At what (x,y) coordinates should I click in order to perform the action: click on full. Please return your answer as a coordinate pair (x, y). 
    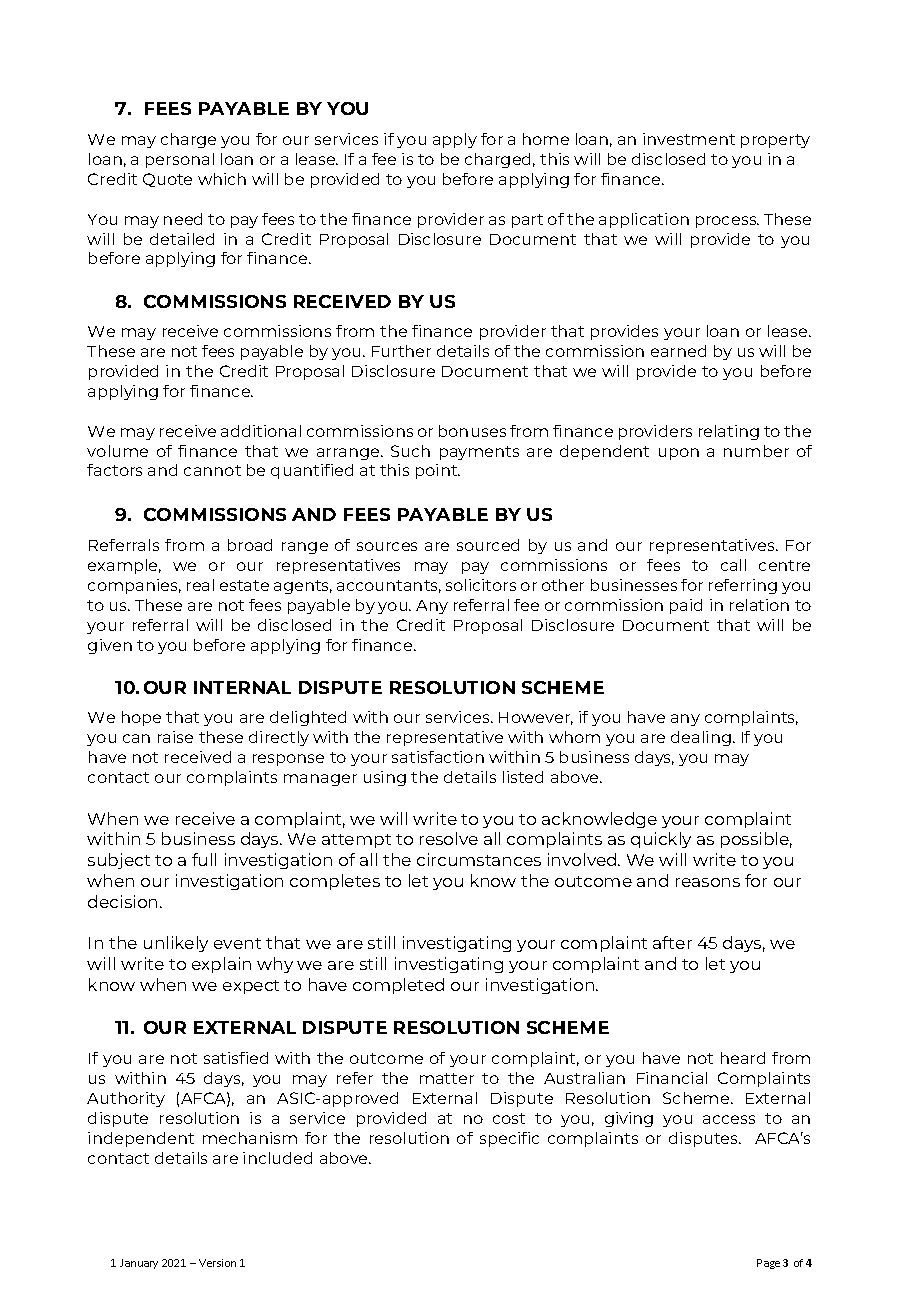
    Looking at the image, I should click on (204, 859).
